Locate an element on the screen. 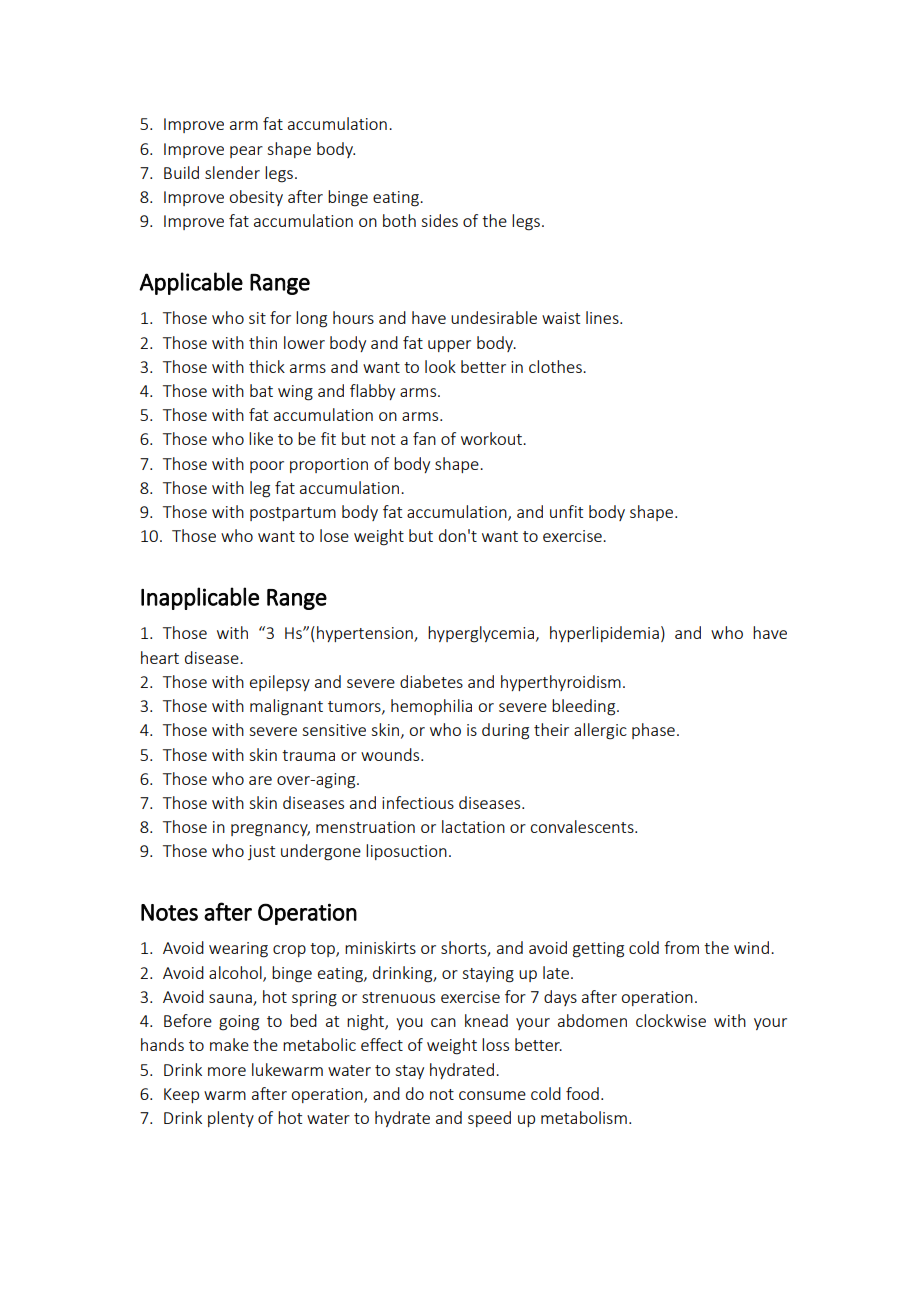 The image size is (924, 1308). sides is located at coordinates (439, 220).
